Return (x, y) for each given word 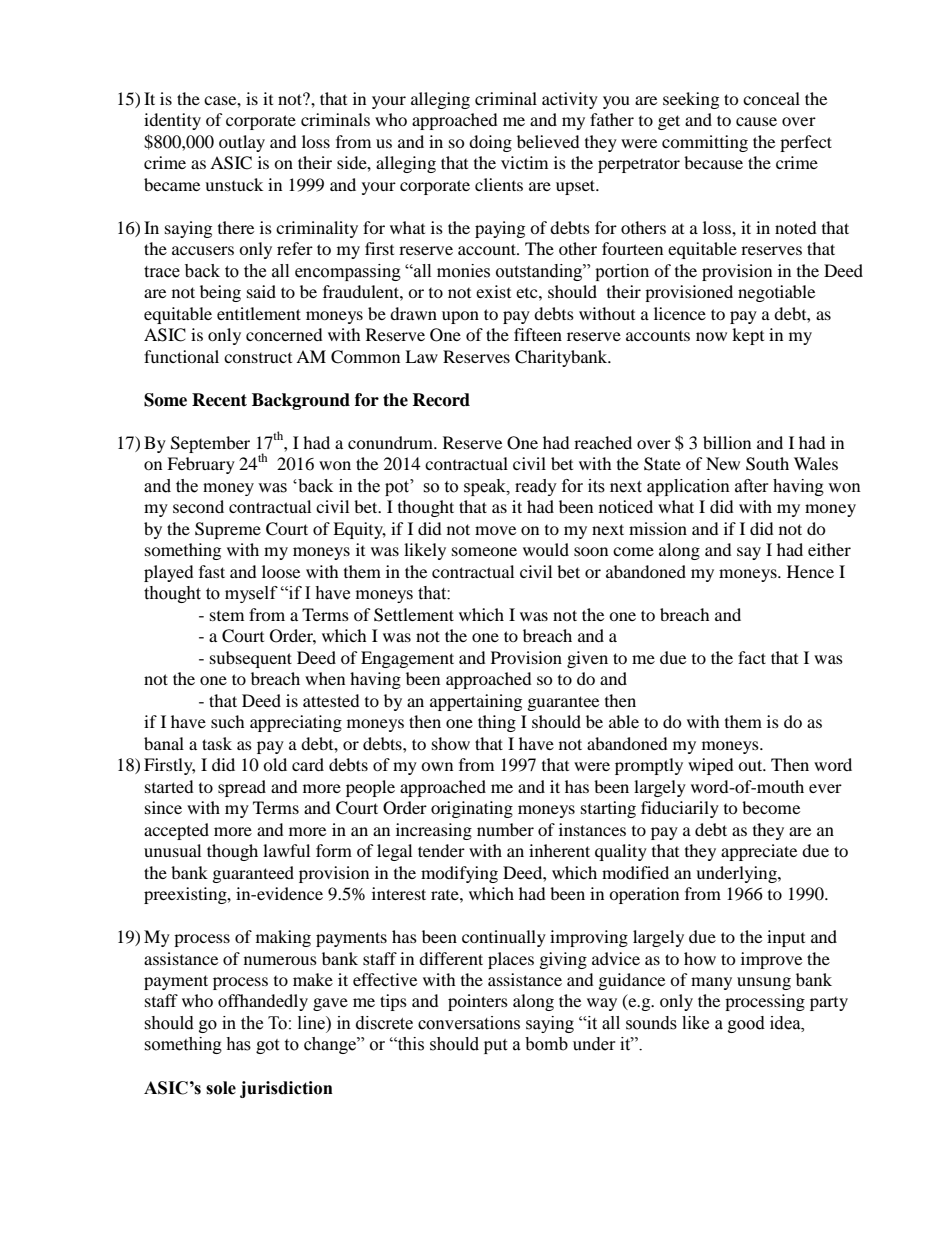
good (746, 1024)
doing (490, 143)
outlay (242, 143)
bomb (546, 1044)
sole (221, 1088)
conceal (771, 98)
